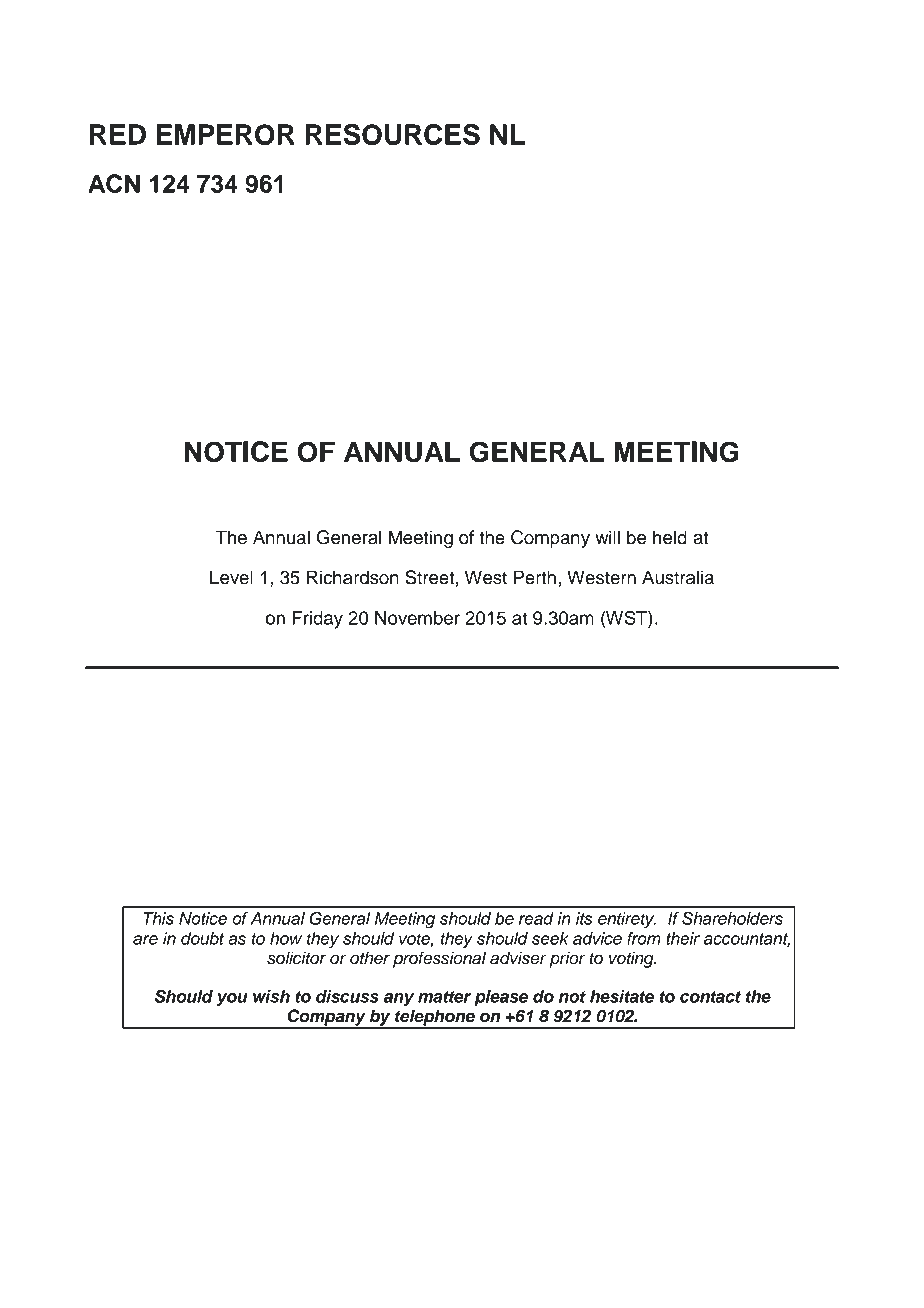  I want to click on Richardson, so click(353, 577).
